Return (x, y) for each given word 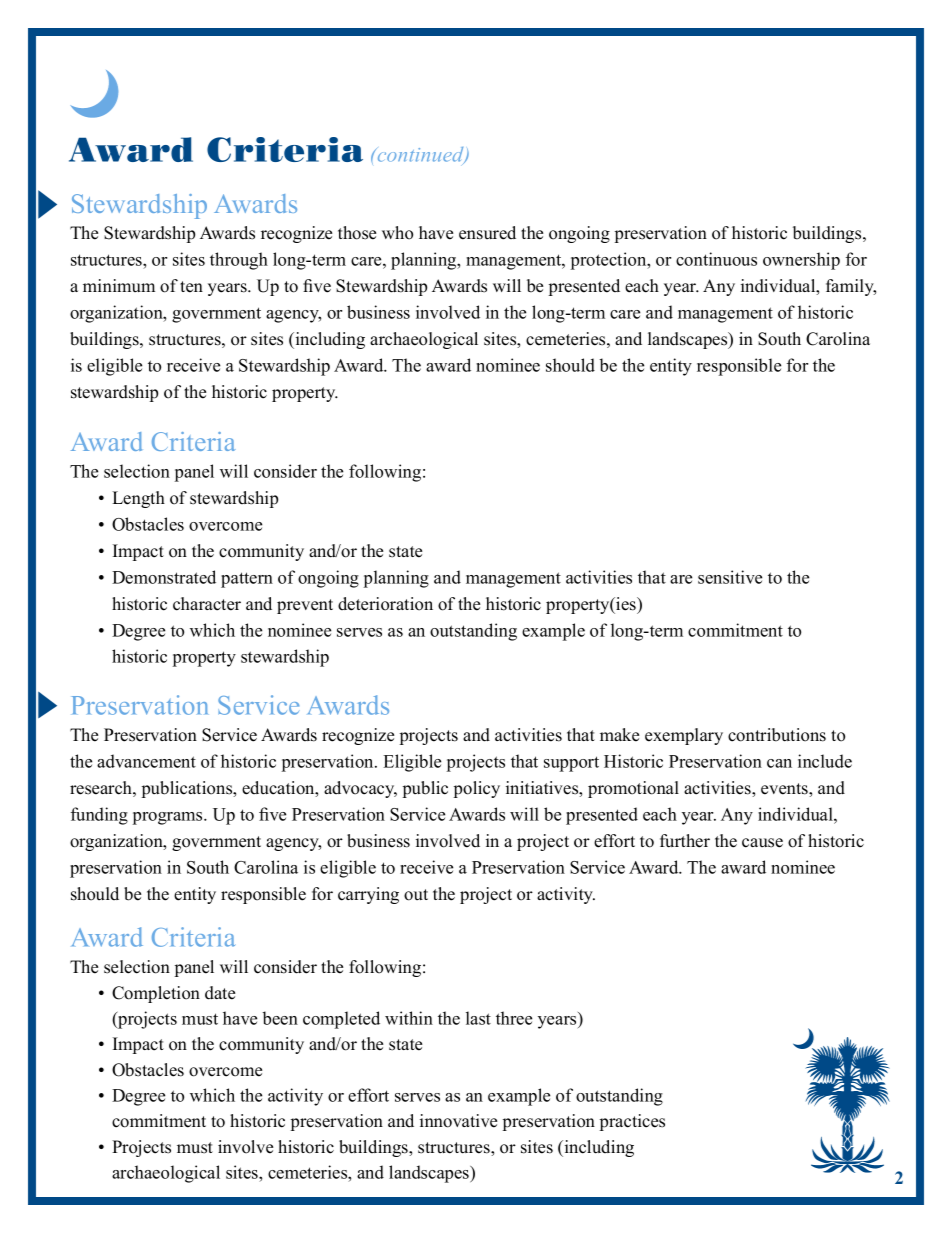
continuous (716, 259)
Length (138, 499)
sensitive (730, 577)
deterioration (385, 604)
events (785, 790)
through (239, 261)
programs (169, 818)
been (280, 1018)
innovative (458, 1121)
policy (477, 789)
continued (420, 156)
